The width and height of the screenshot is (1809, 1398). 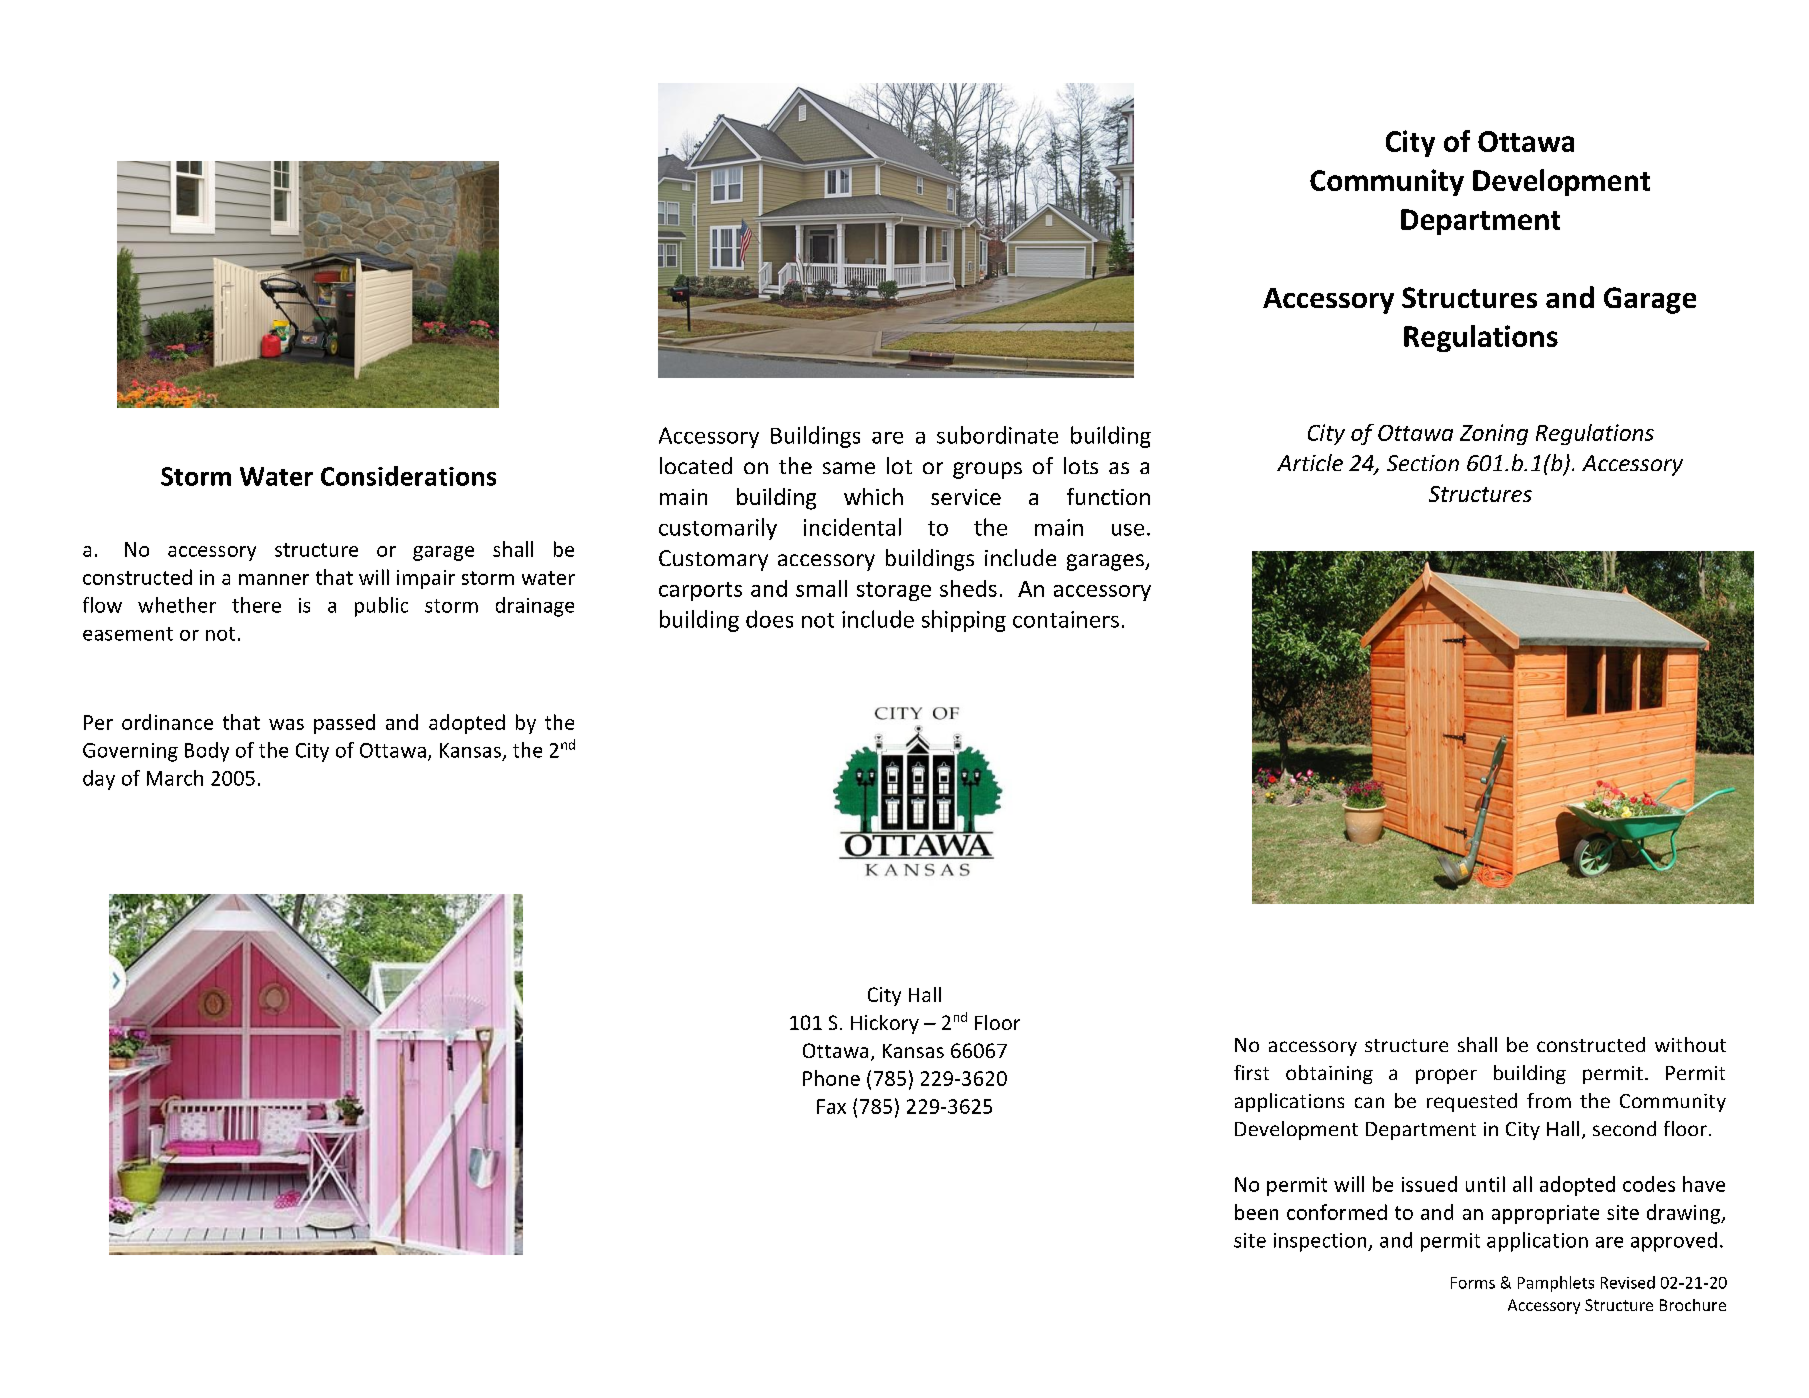 I want to click on Forms, so click(x=1473, y=1283).
